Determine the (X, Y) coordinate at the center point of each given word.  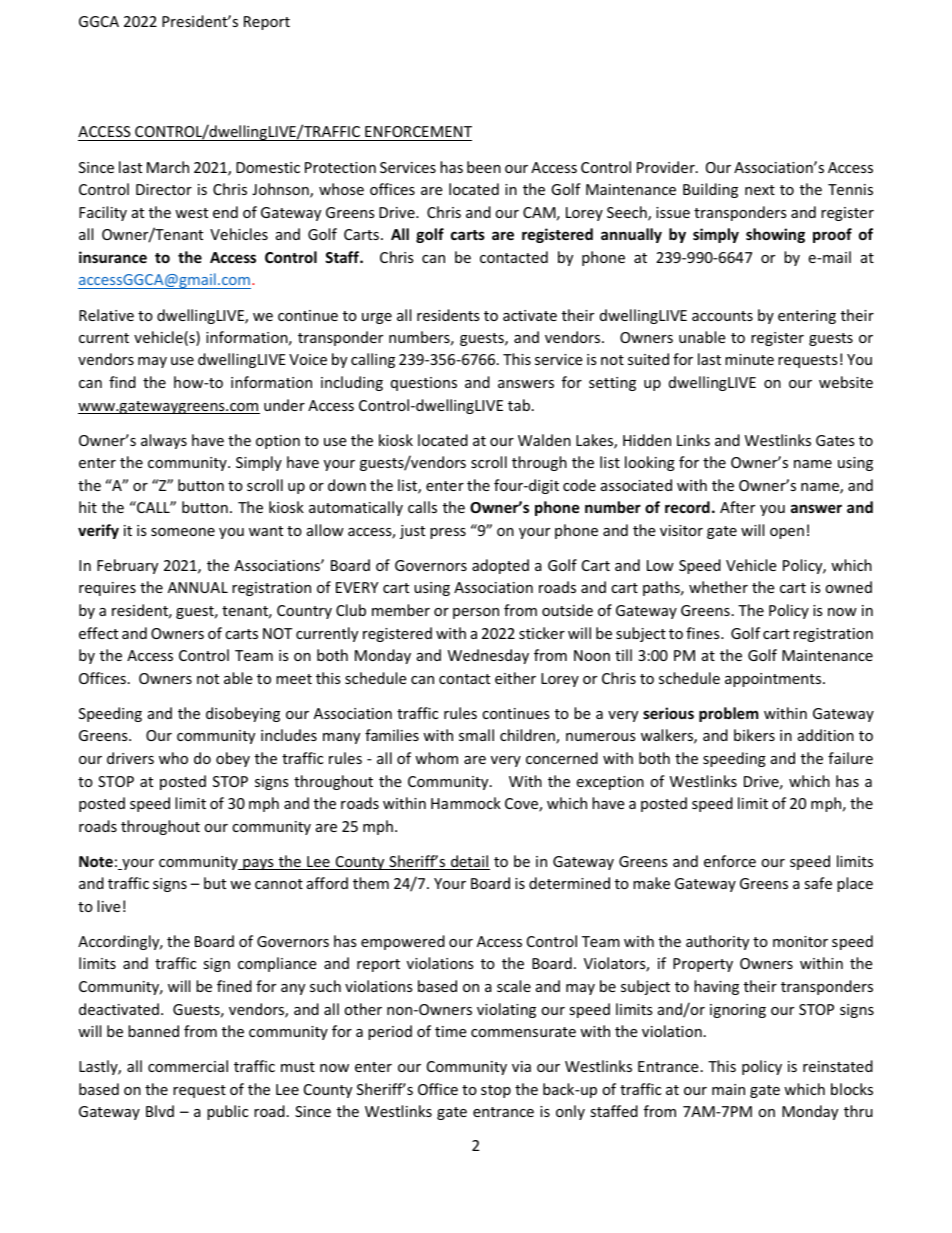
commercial (188, 1066)
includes (289, 735)
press (448, 533)
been (484, 167)
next (760, 190)
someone (183, 532)
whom (436, 758)
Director (164, 189)
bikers (754, 735)
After (737, 507)
